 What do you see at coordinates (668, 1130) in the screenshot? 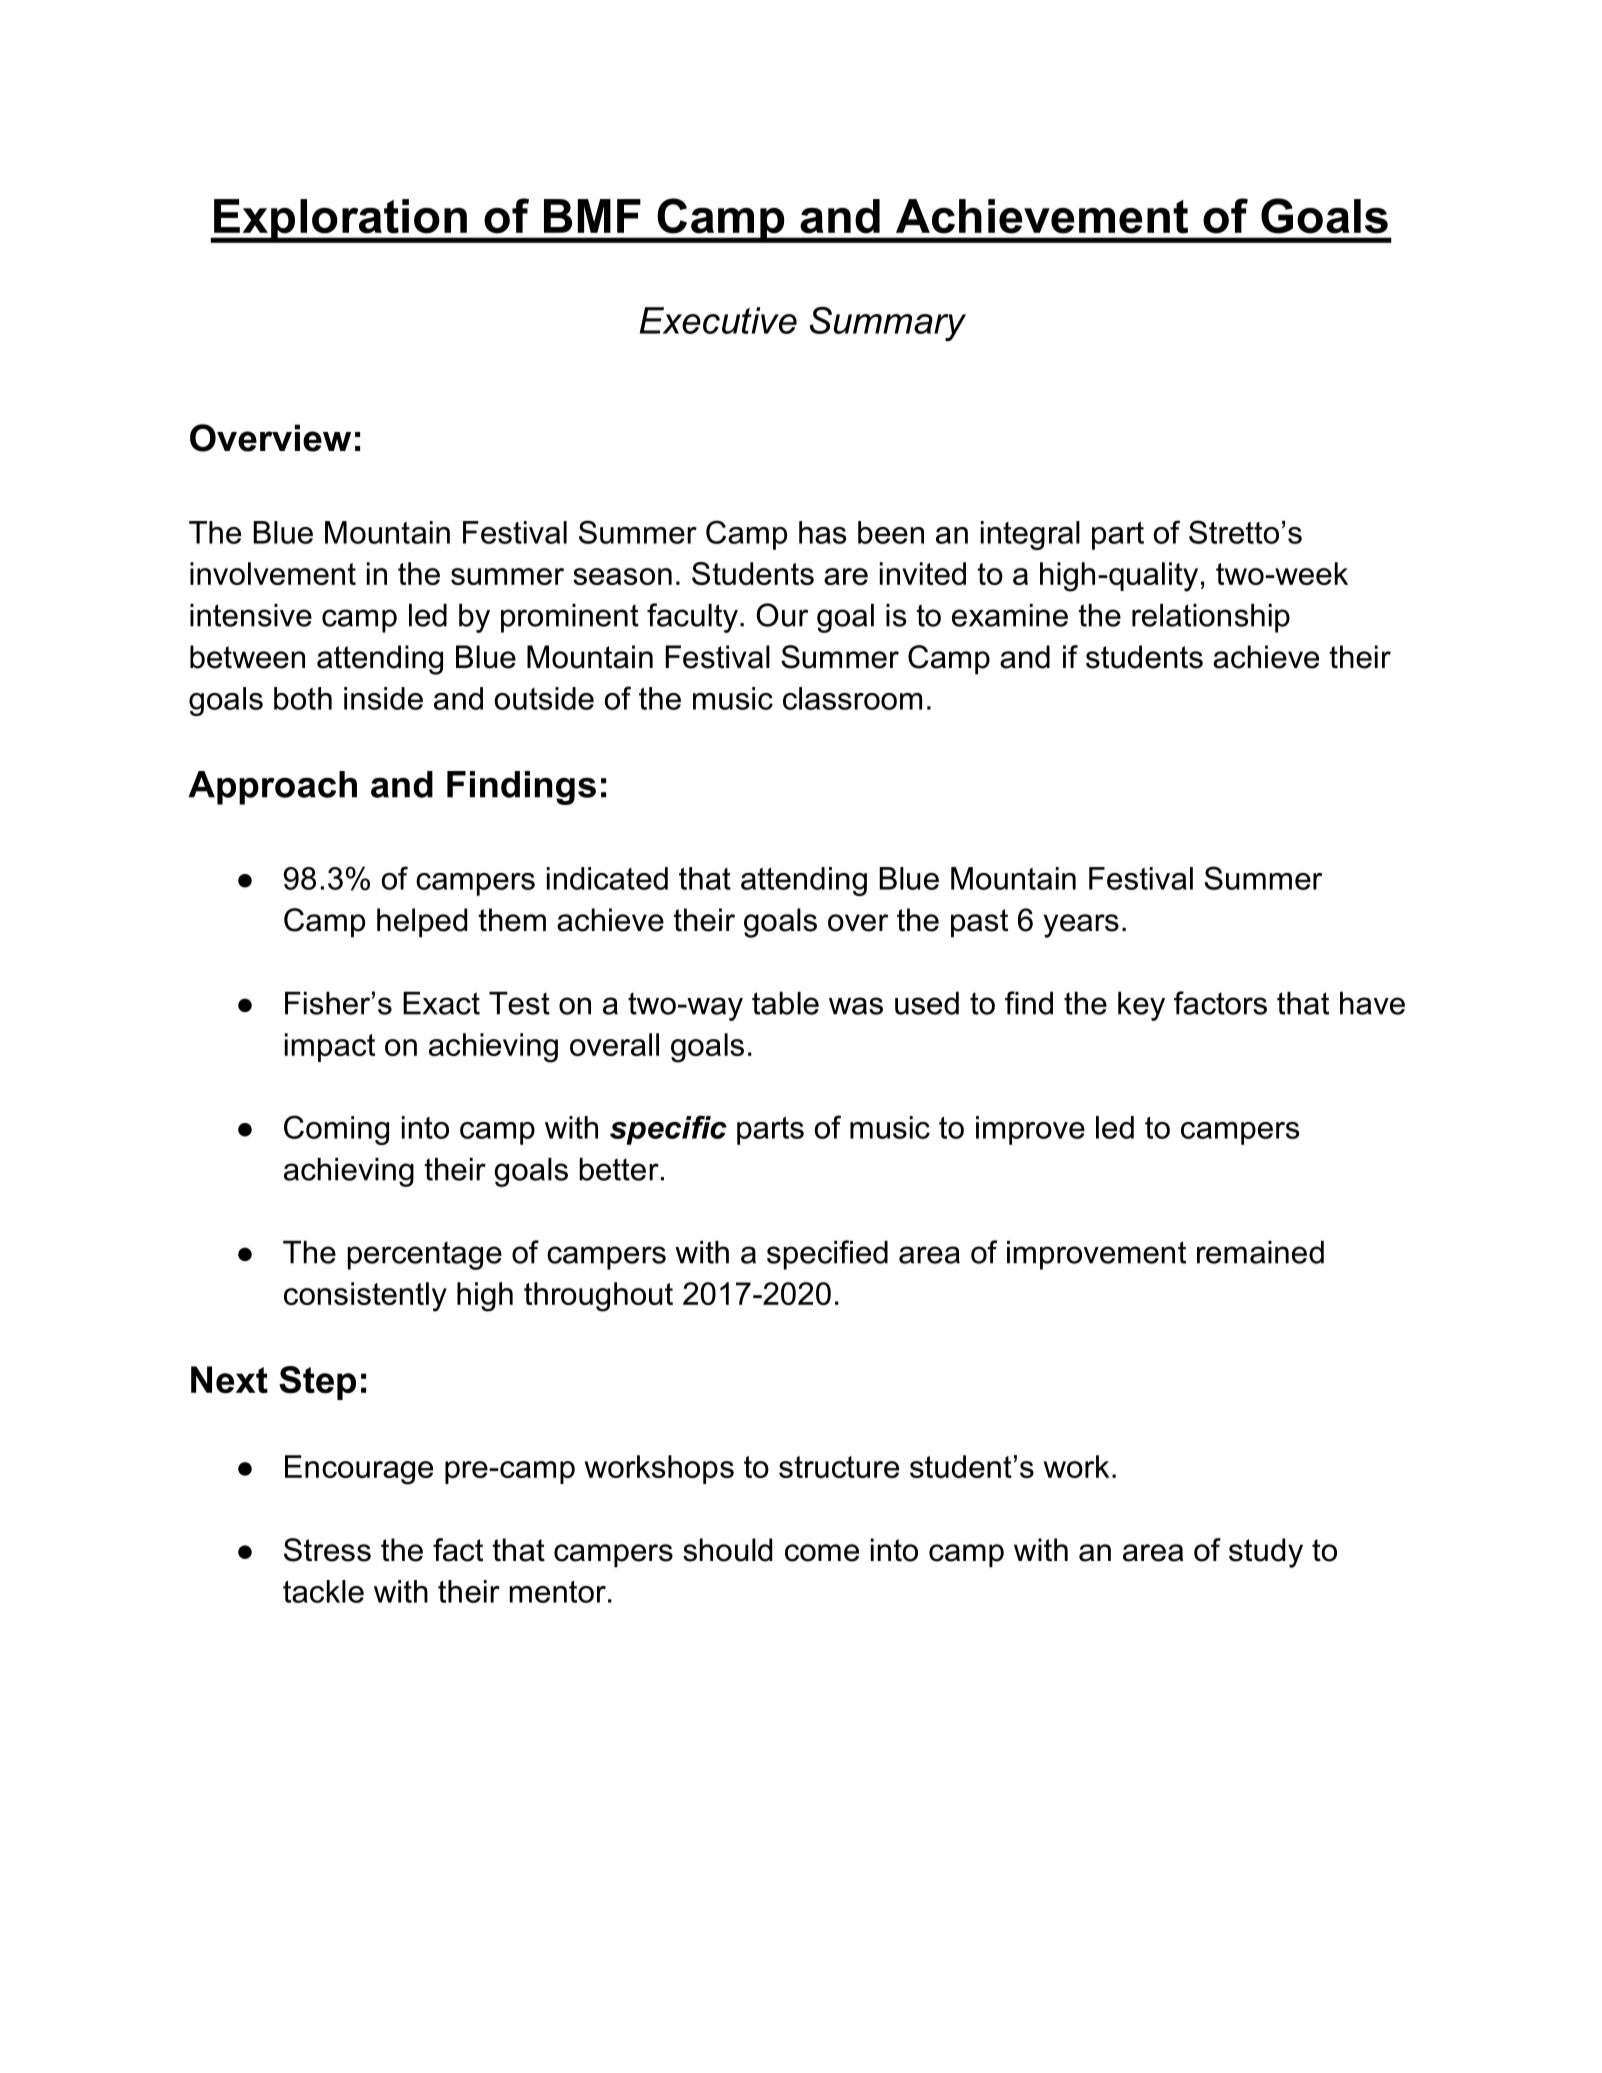
I see `specific` at bounding box center [668, 1130].
